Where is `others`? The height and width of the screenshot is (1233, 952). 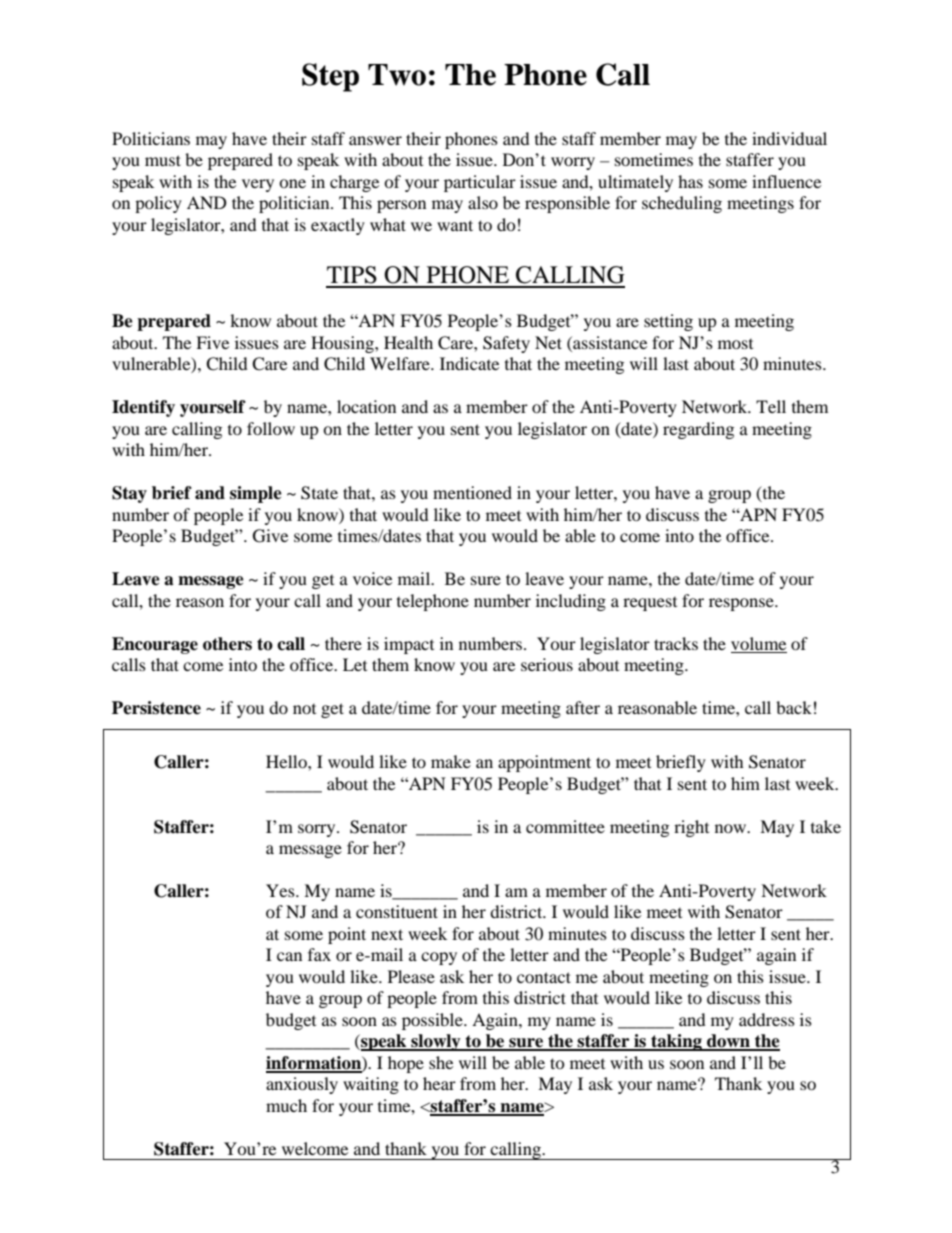 others is located at coordinates (227, 644).
